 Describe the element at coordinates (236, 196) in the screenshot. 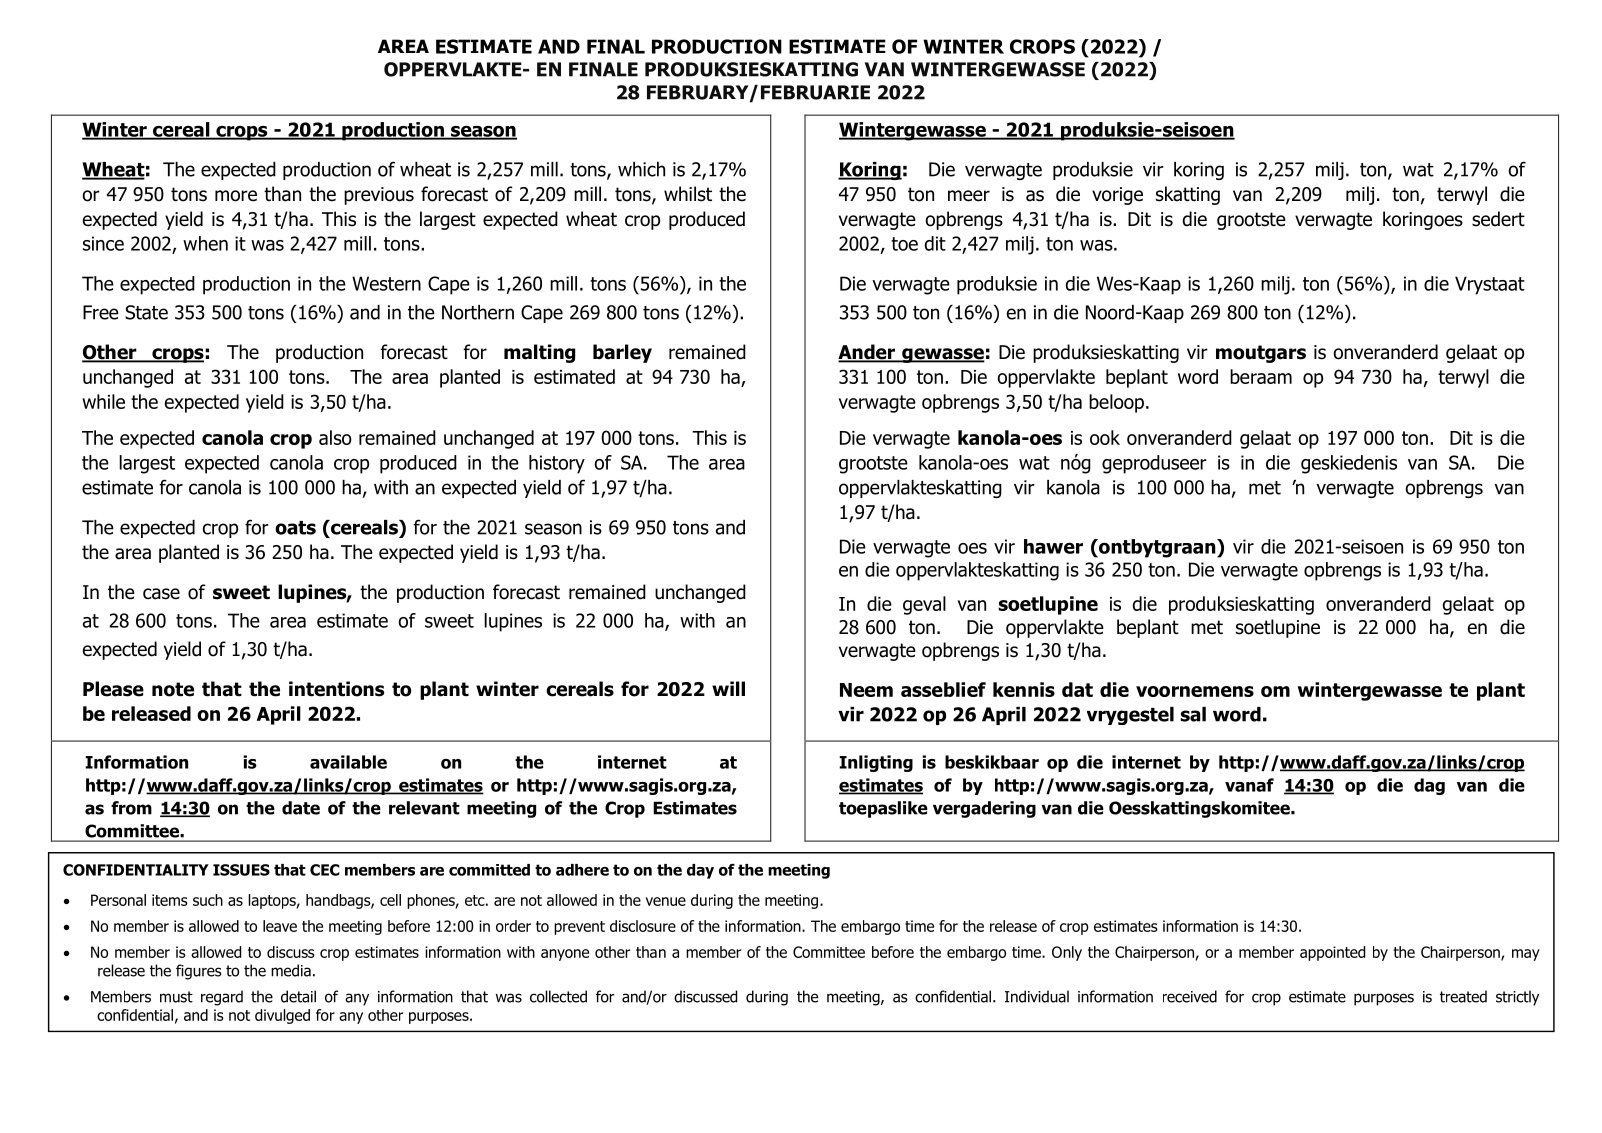

I see `more` at that location.
